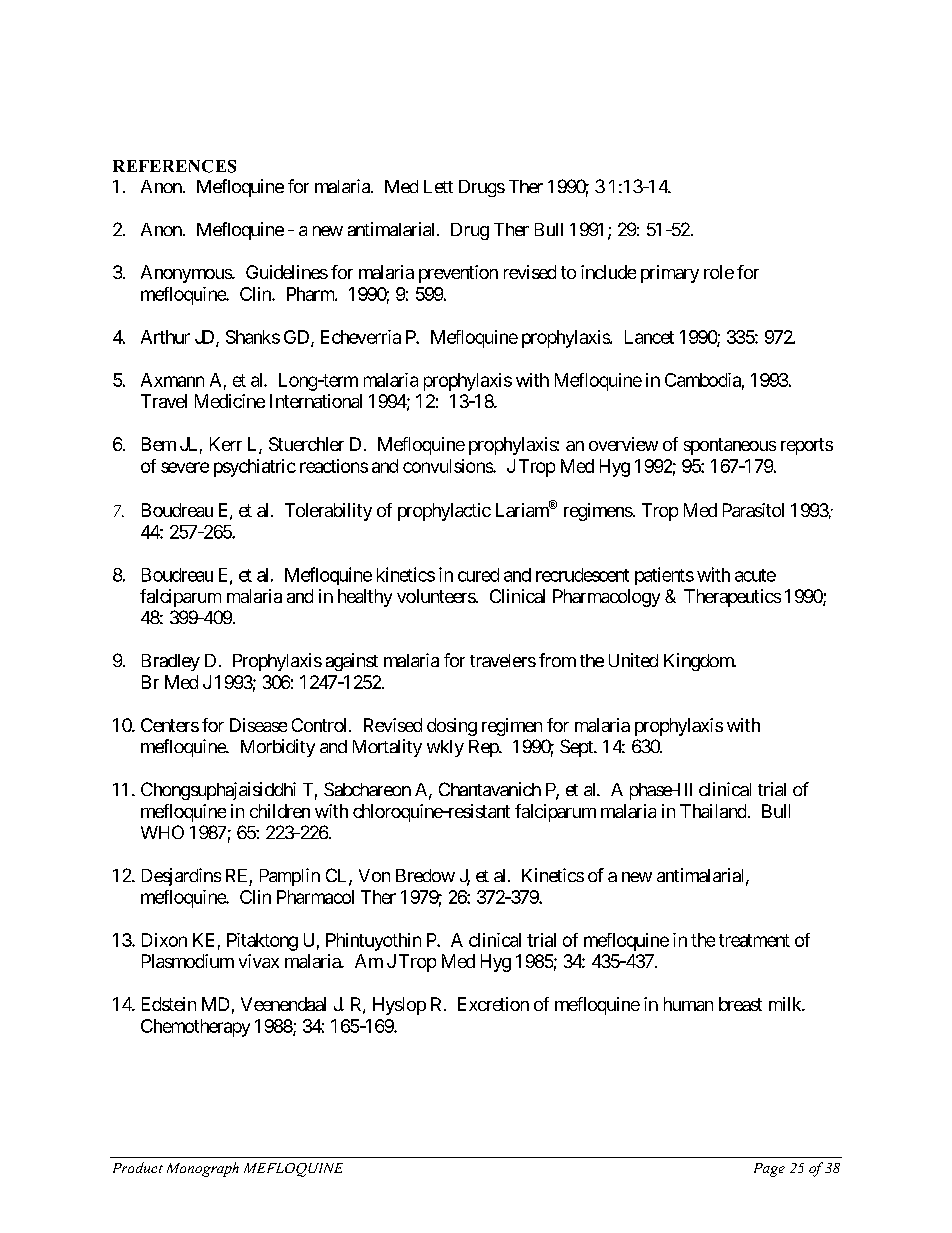 Image resolution: width=952 pixels, height=1233 pixels. What do you see at coordinates (444, 512) in the screenshot?
I see `prophylactic` at bounding box center [444, 512].
